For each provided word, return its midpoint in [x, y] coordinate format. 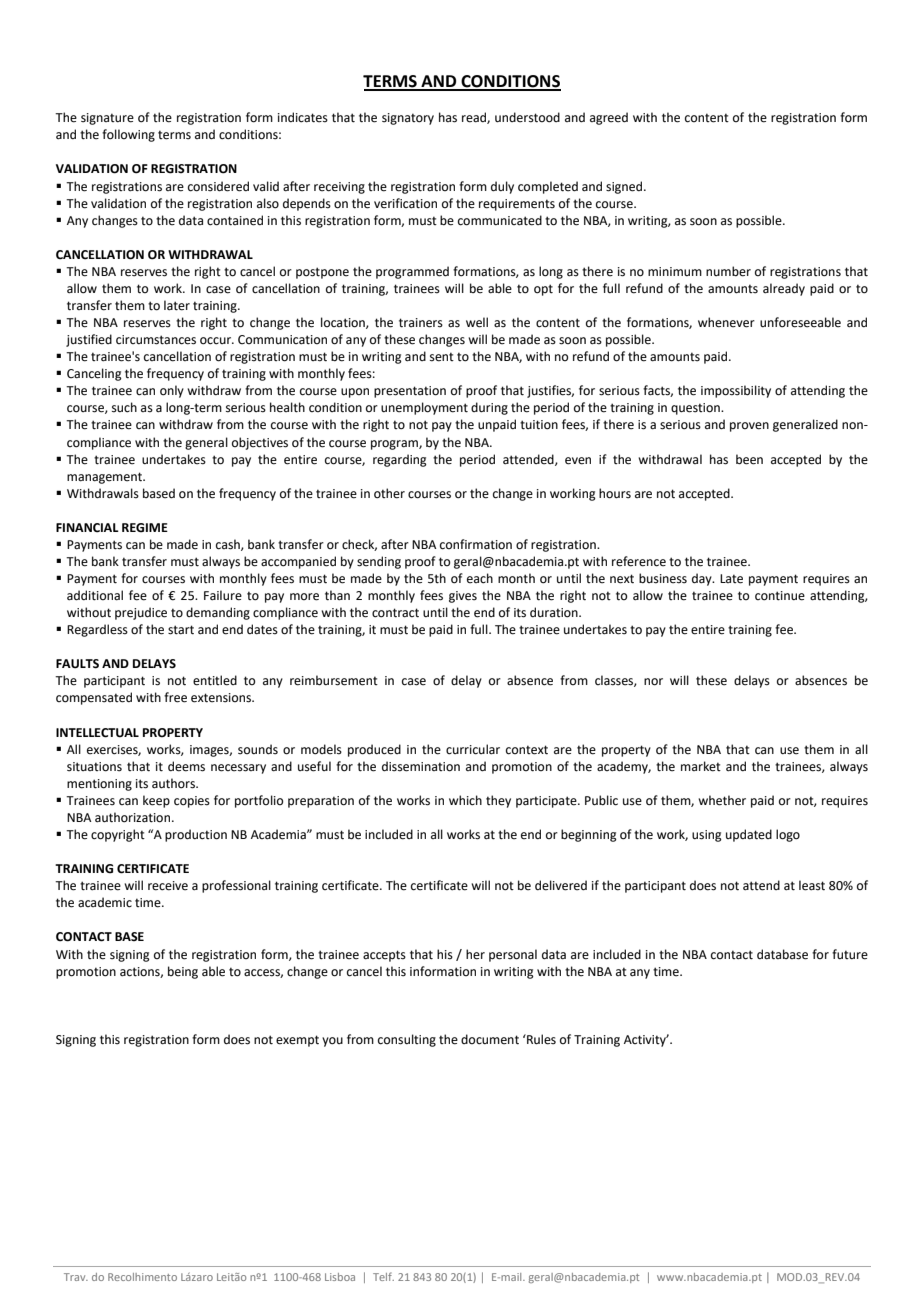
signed [625, 187]
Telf [383, 1276]
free [175, 697]
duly [502, 187]
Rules [540, 1039]
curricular [473, 749]
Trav [76, 1277]
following [128, 135]
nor [653, 682]
